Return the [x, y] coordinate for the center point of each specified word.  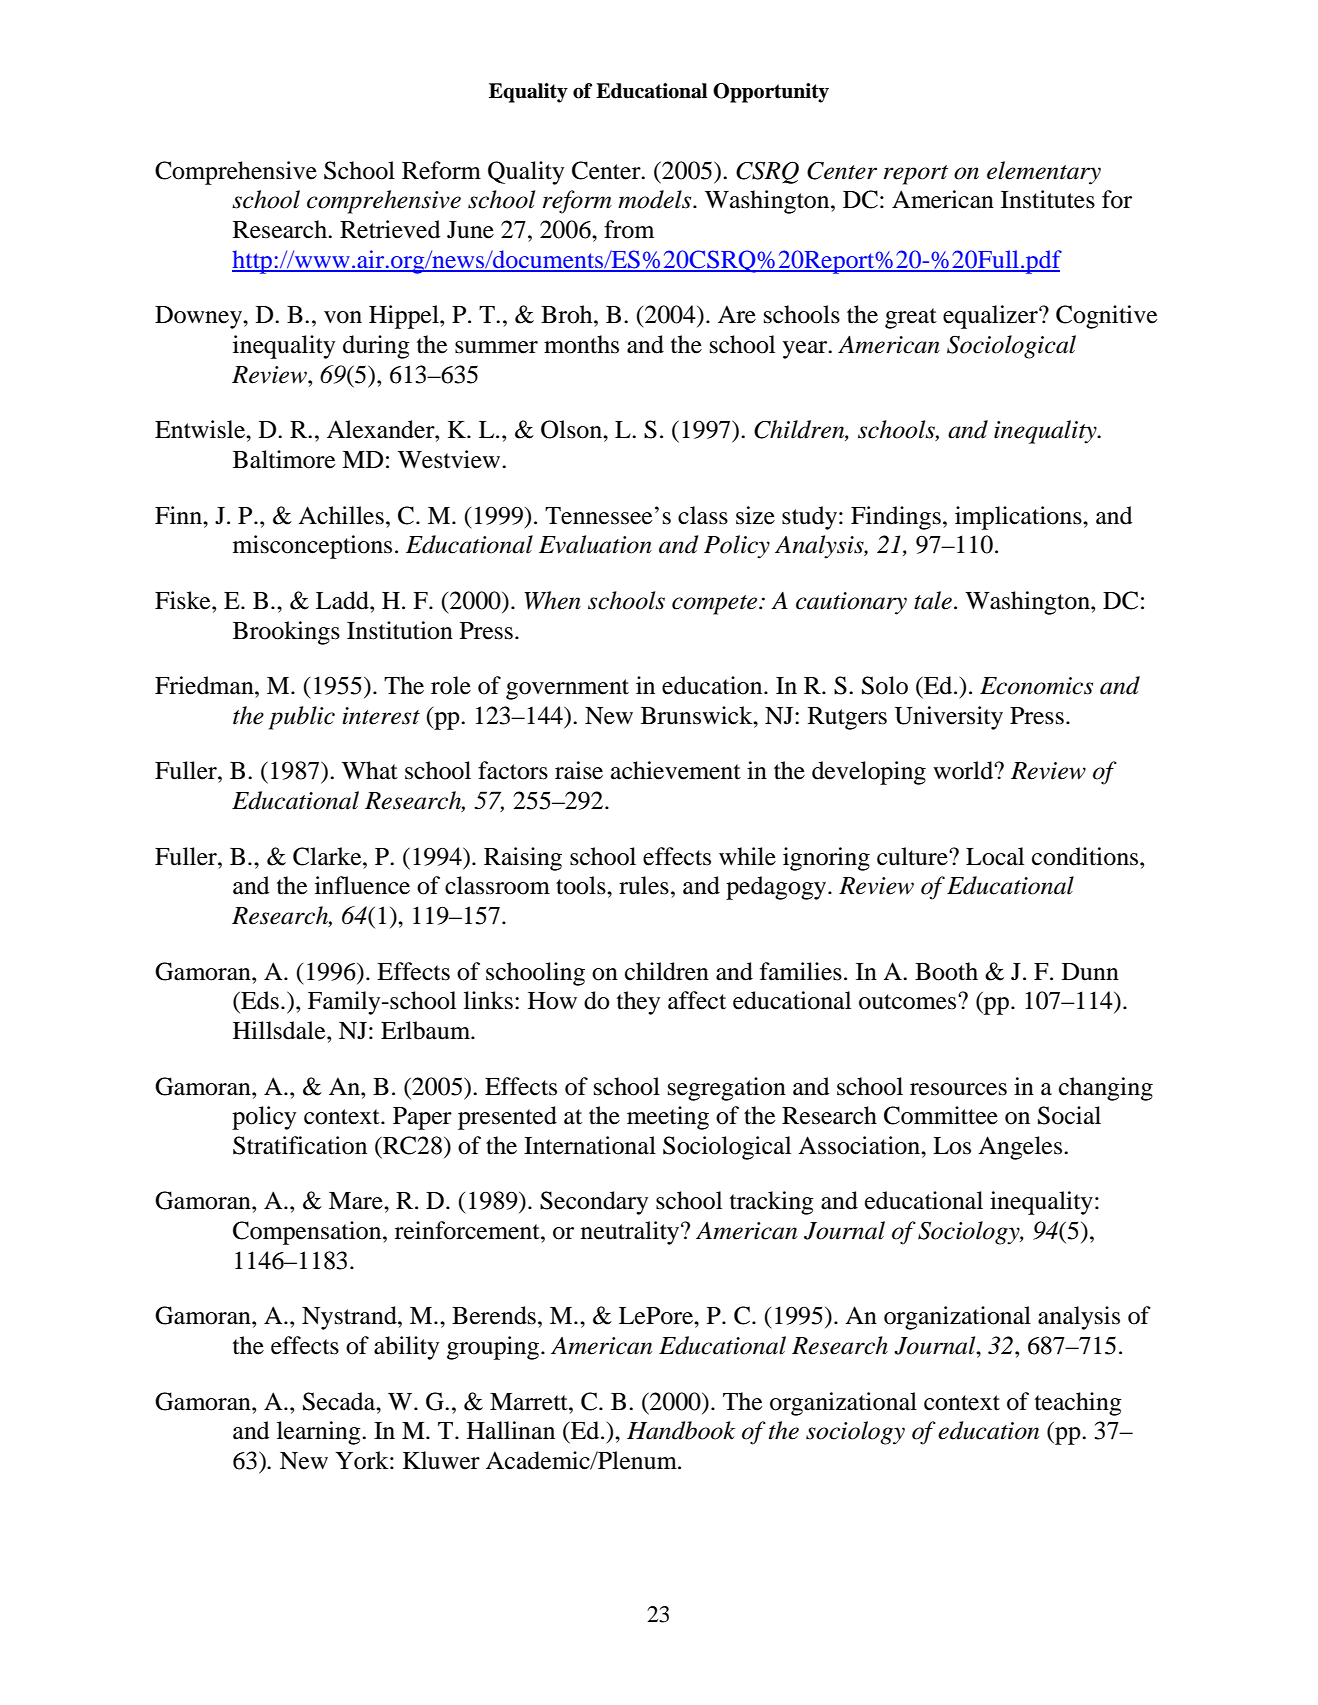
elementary [1044, 173]
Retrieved [390, 229]
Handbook [681, 1430]
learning [320, 1433]
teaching [1078, 1404]
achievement [676, 770]
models [656, 199]
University [949, 718]
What [370, 770]
